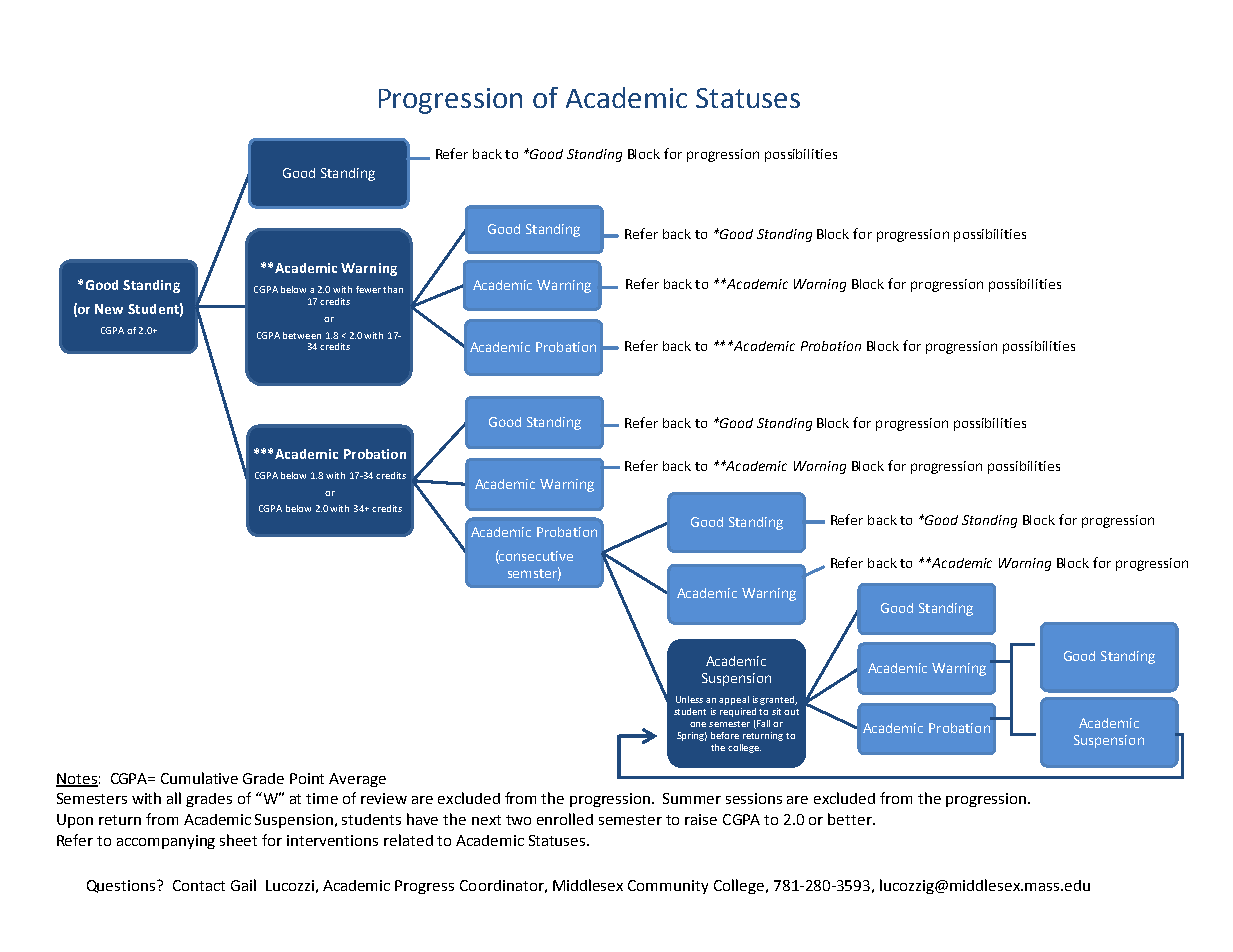 This document has width=1233, height=952. What do you see at coordinates (199, 885) in the document?
I see `Contact` at bounding box center [199, 885].
